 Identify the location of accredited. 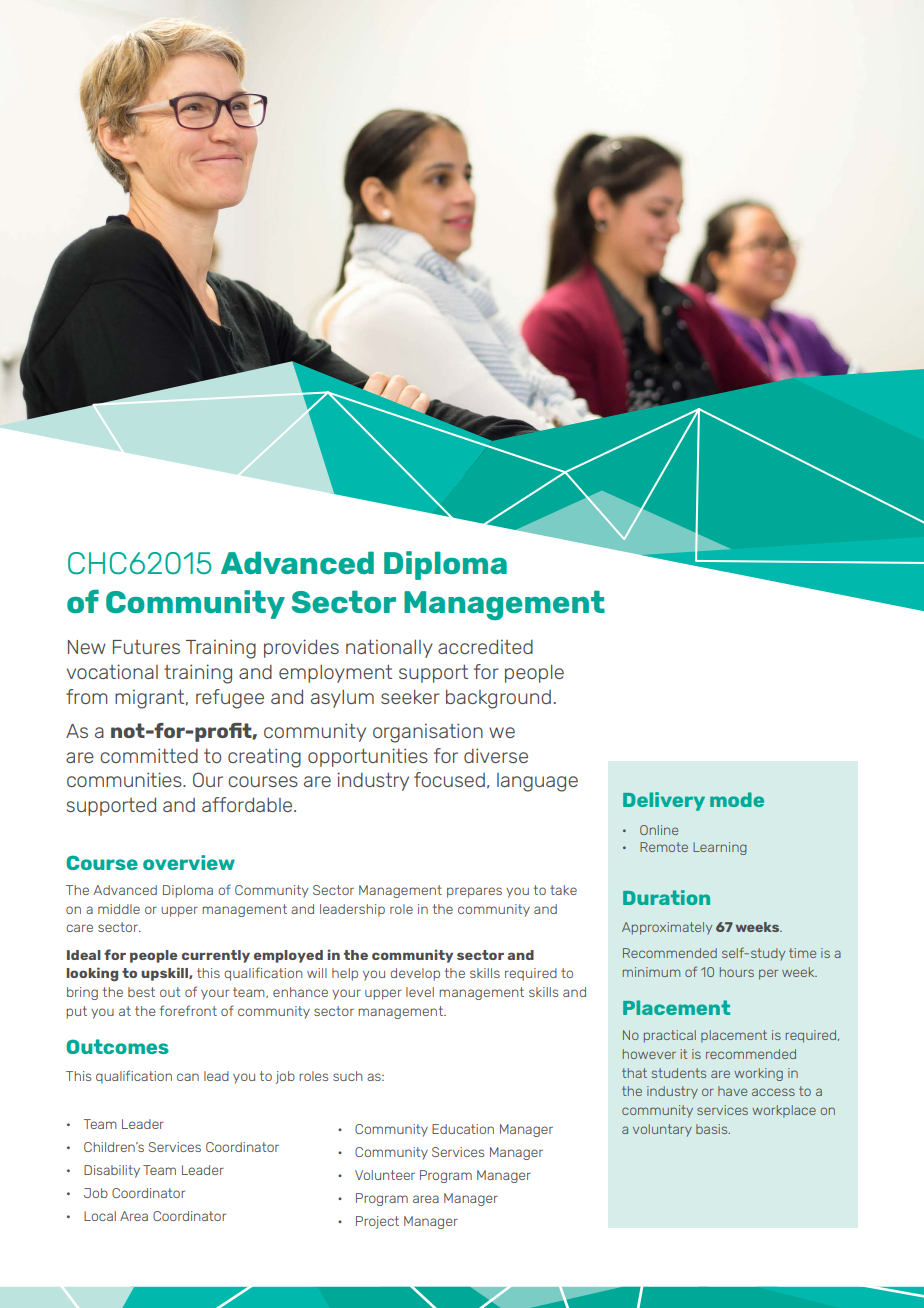
(485, 646).
